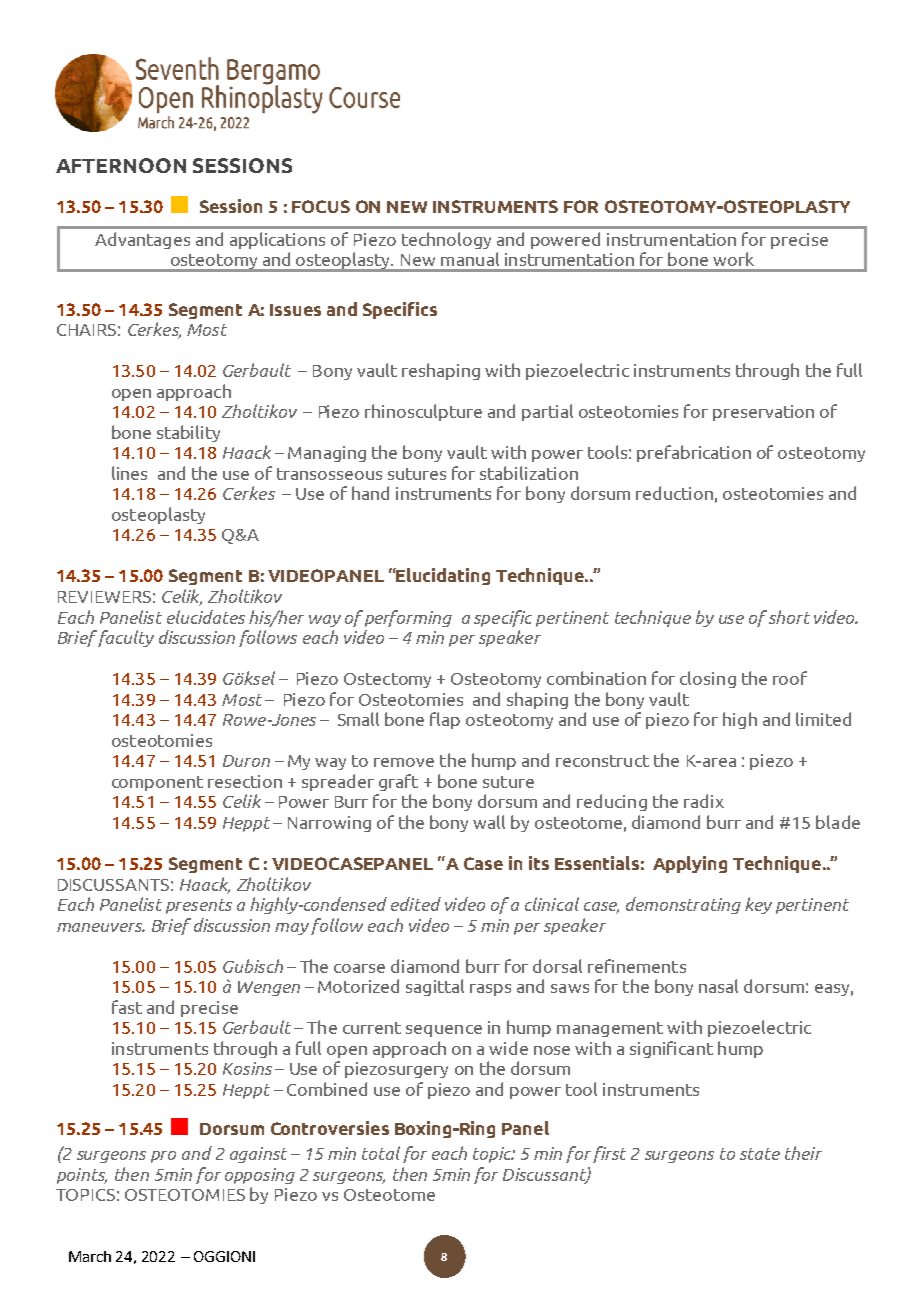  Describe the element at coordinates (142, 240) in the page. I see `Advantages` at that location.
